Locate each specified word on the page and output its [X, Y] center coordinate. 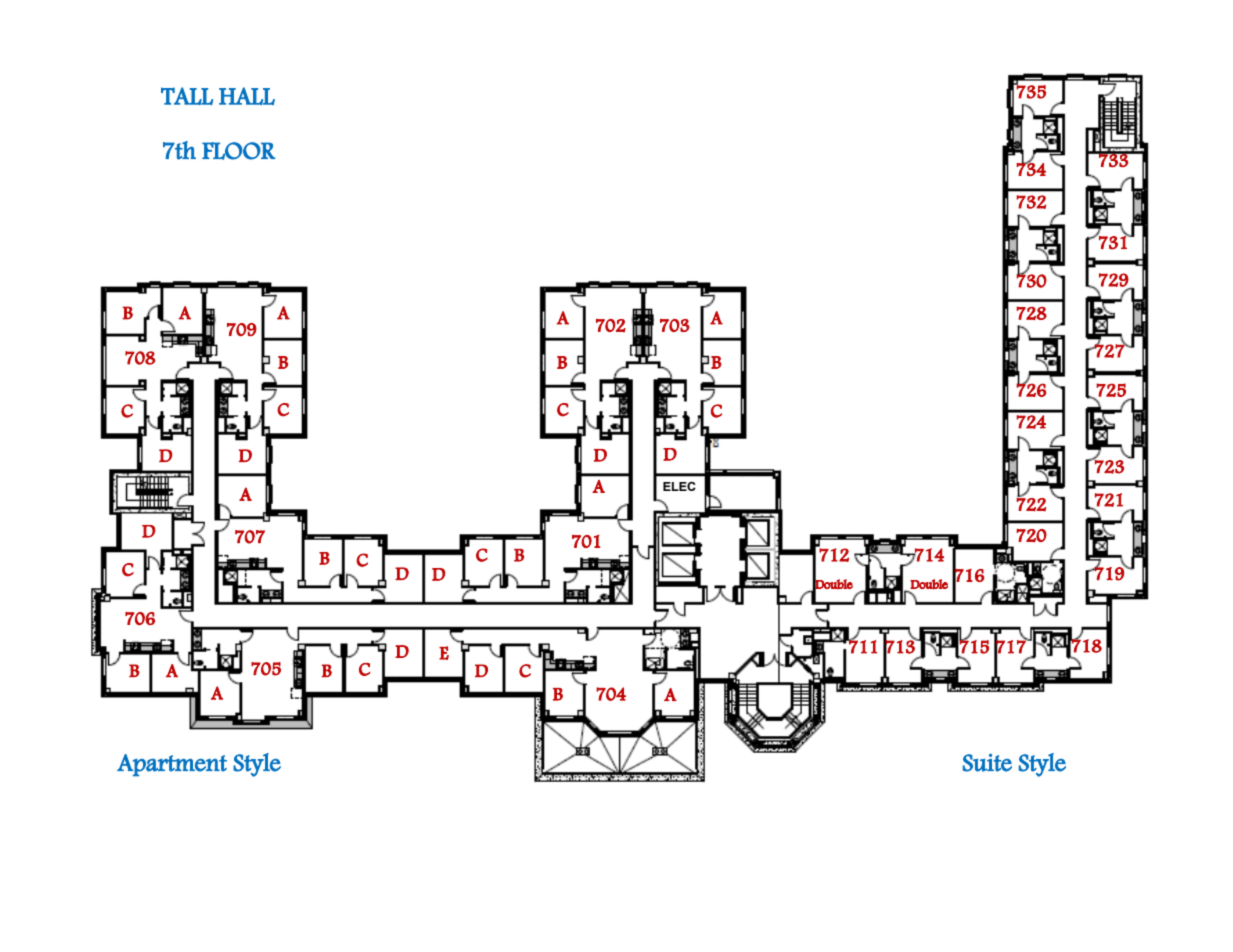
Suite [987, 762]
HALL [247, 96]
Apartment [172, 765]
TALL [187, 96]
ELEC [679, 486]
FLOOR [239, 151]
